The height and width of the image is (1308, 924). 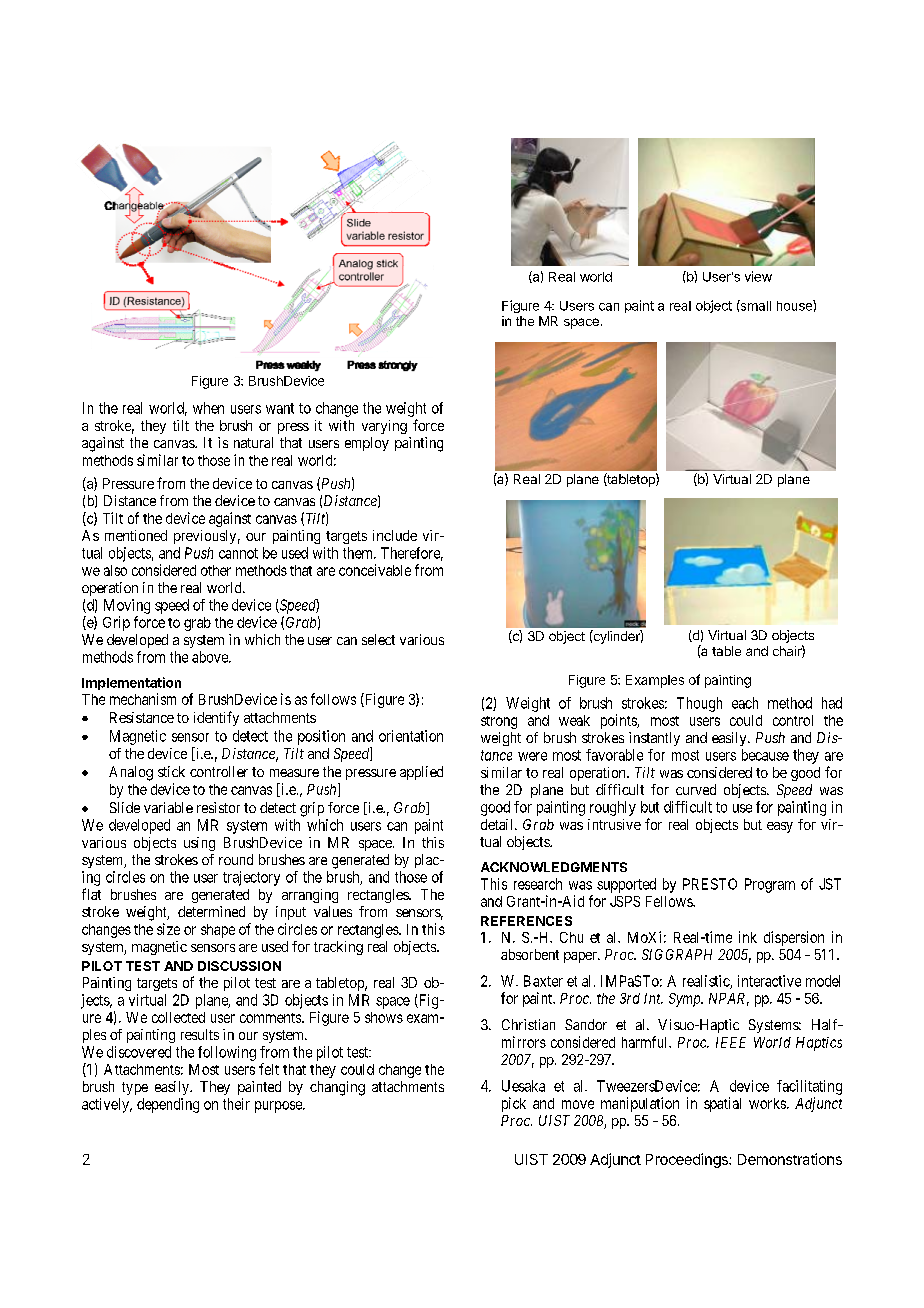 I want to click on Program, so click(x=770, y=885).
